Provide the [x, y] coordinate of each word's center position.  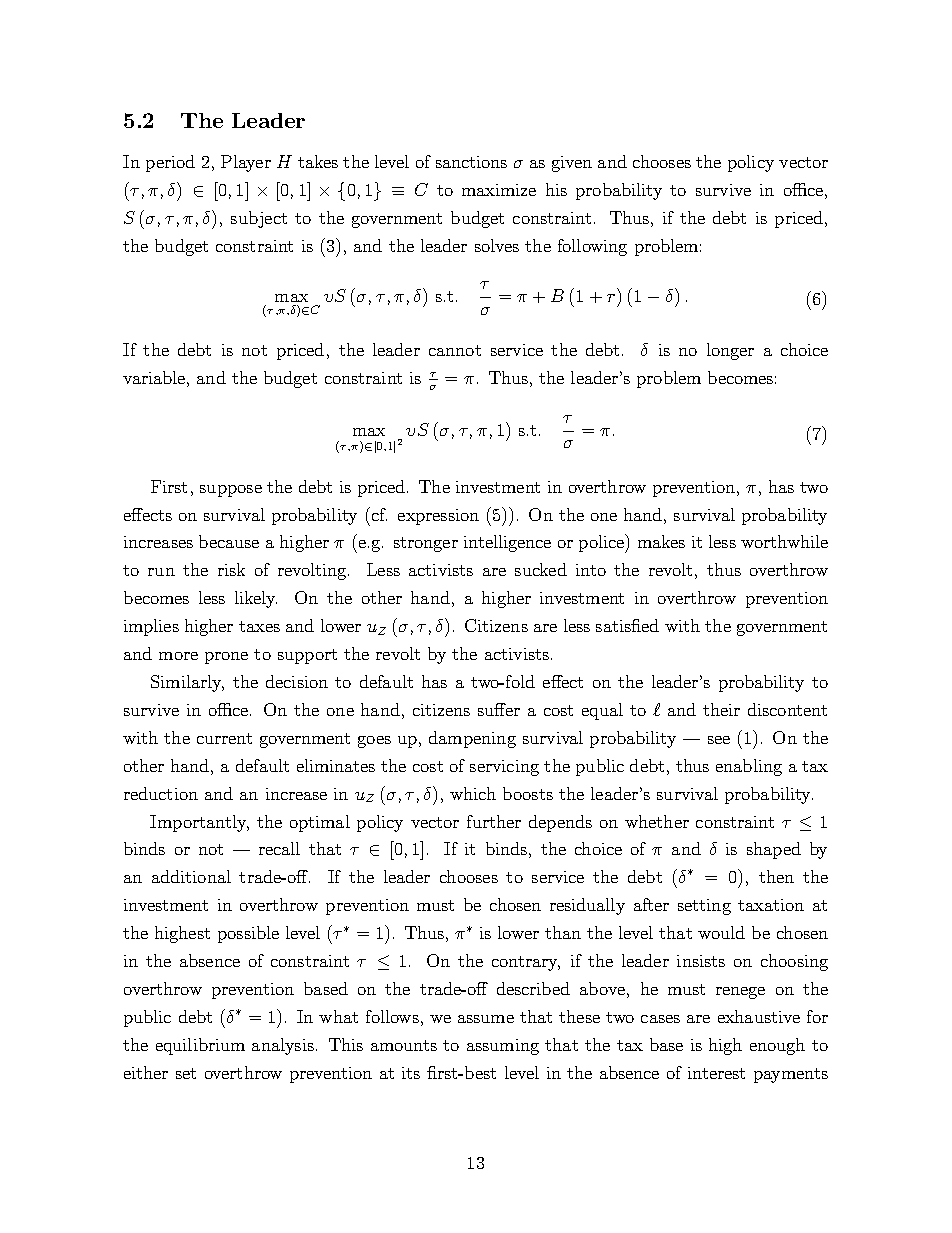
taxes [259, 626]
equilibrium [200, 1046]
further [494, 821]
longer [730, 351]
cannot [455, 350]
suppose [231, 491]
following [592, 247]
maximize [499, 190]
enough [777, 1046]
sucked [541, 569]
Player [246, 163]
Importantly [199, 823]
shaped [774, 850]
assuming [503, 1047]
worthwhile [784, 541]
